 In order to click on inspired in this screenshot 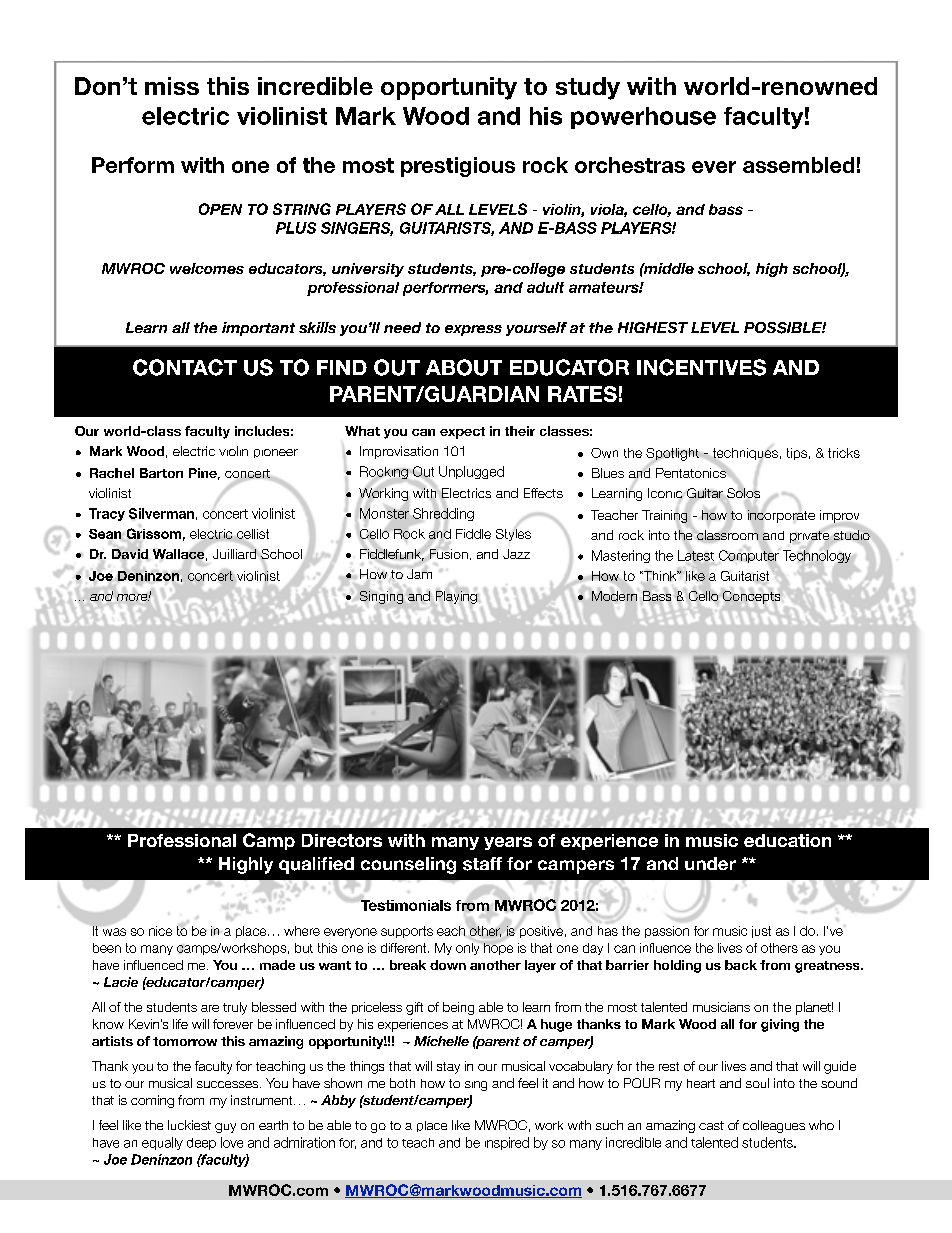, I will do `click(507, 1143)`.
